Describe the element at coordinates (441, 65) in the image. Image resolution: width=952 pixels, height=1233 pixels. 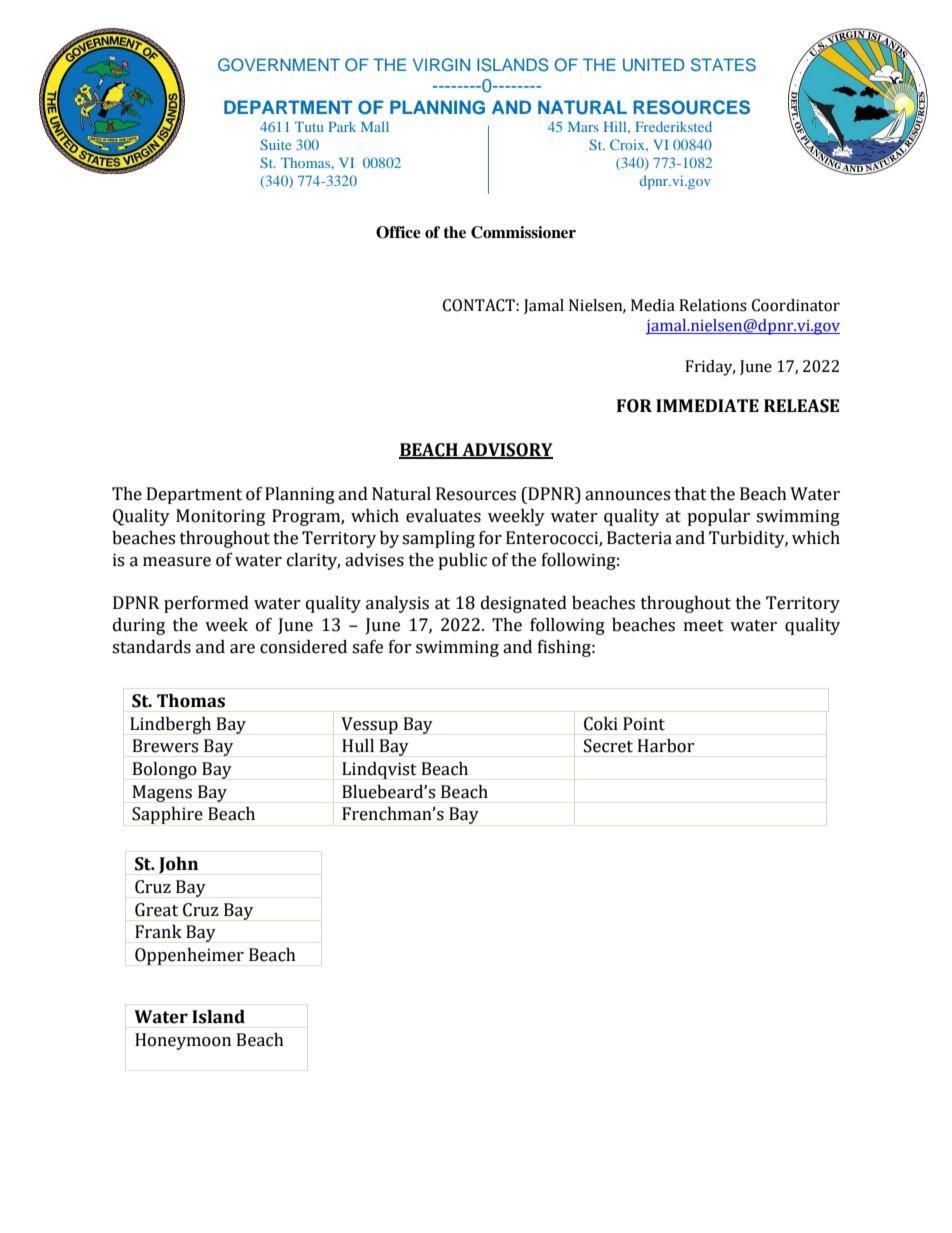
I see `VIRGIN` at that location.
